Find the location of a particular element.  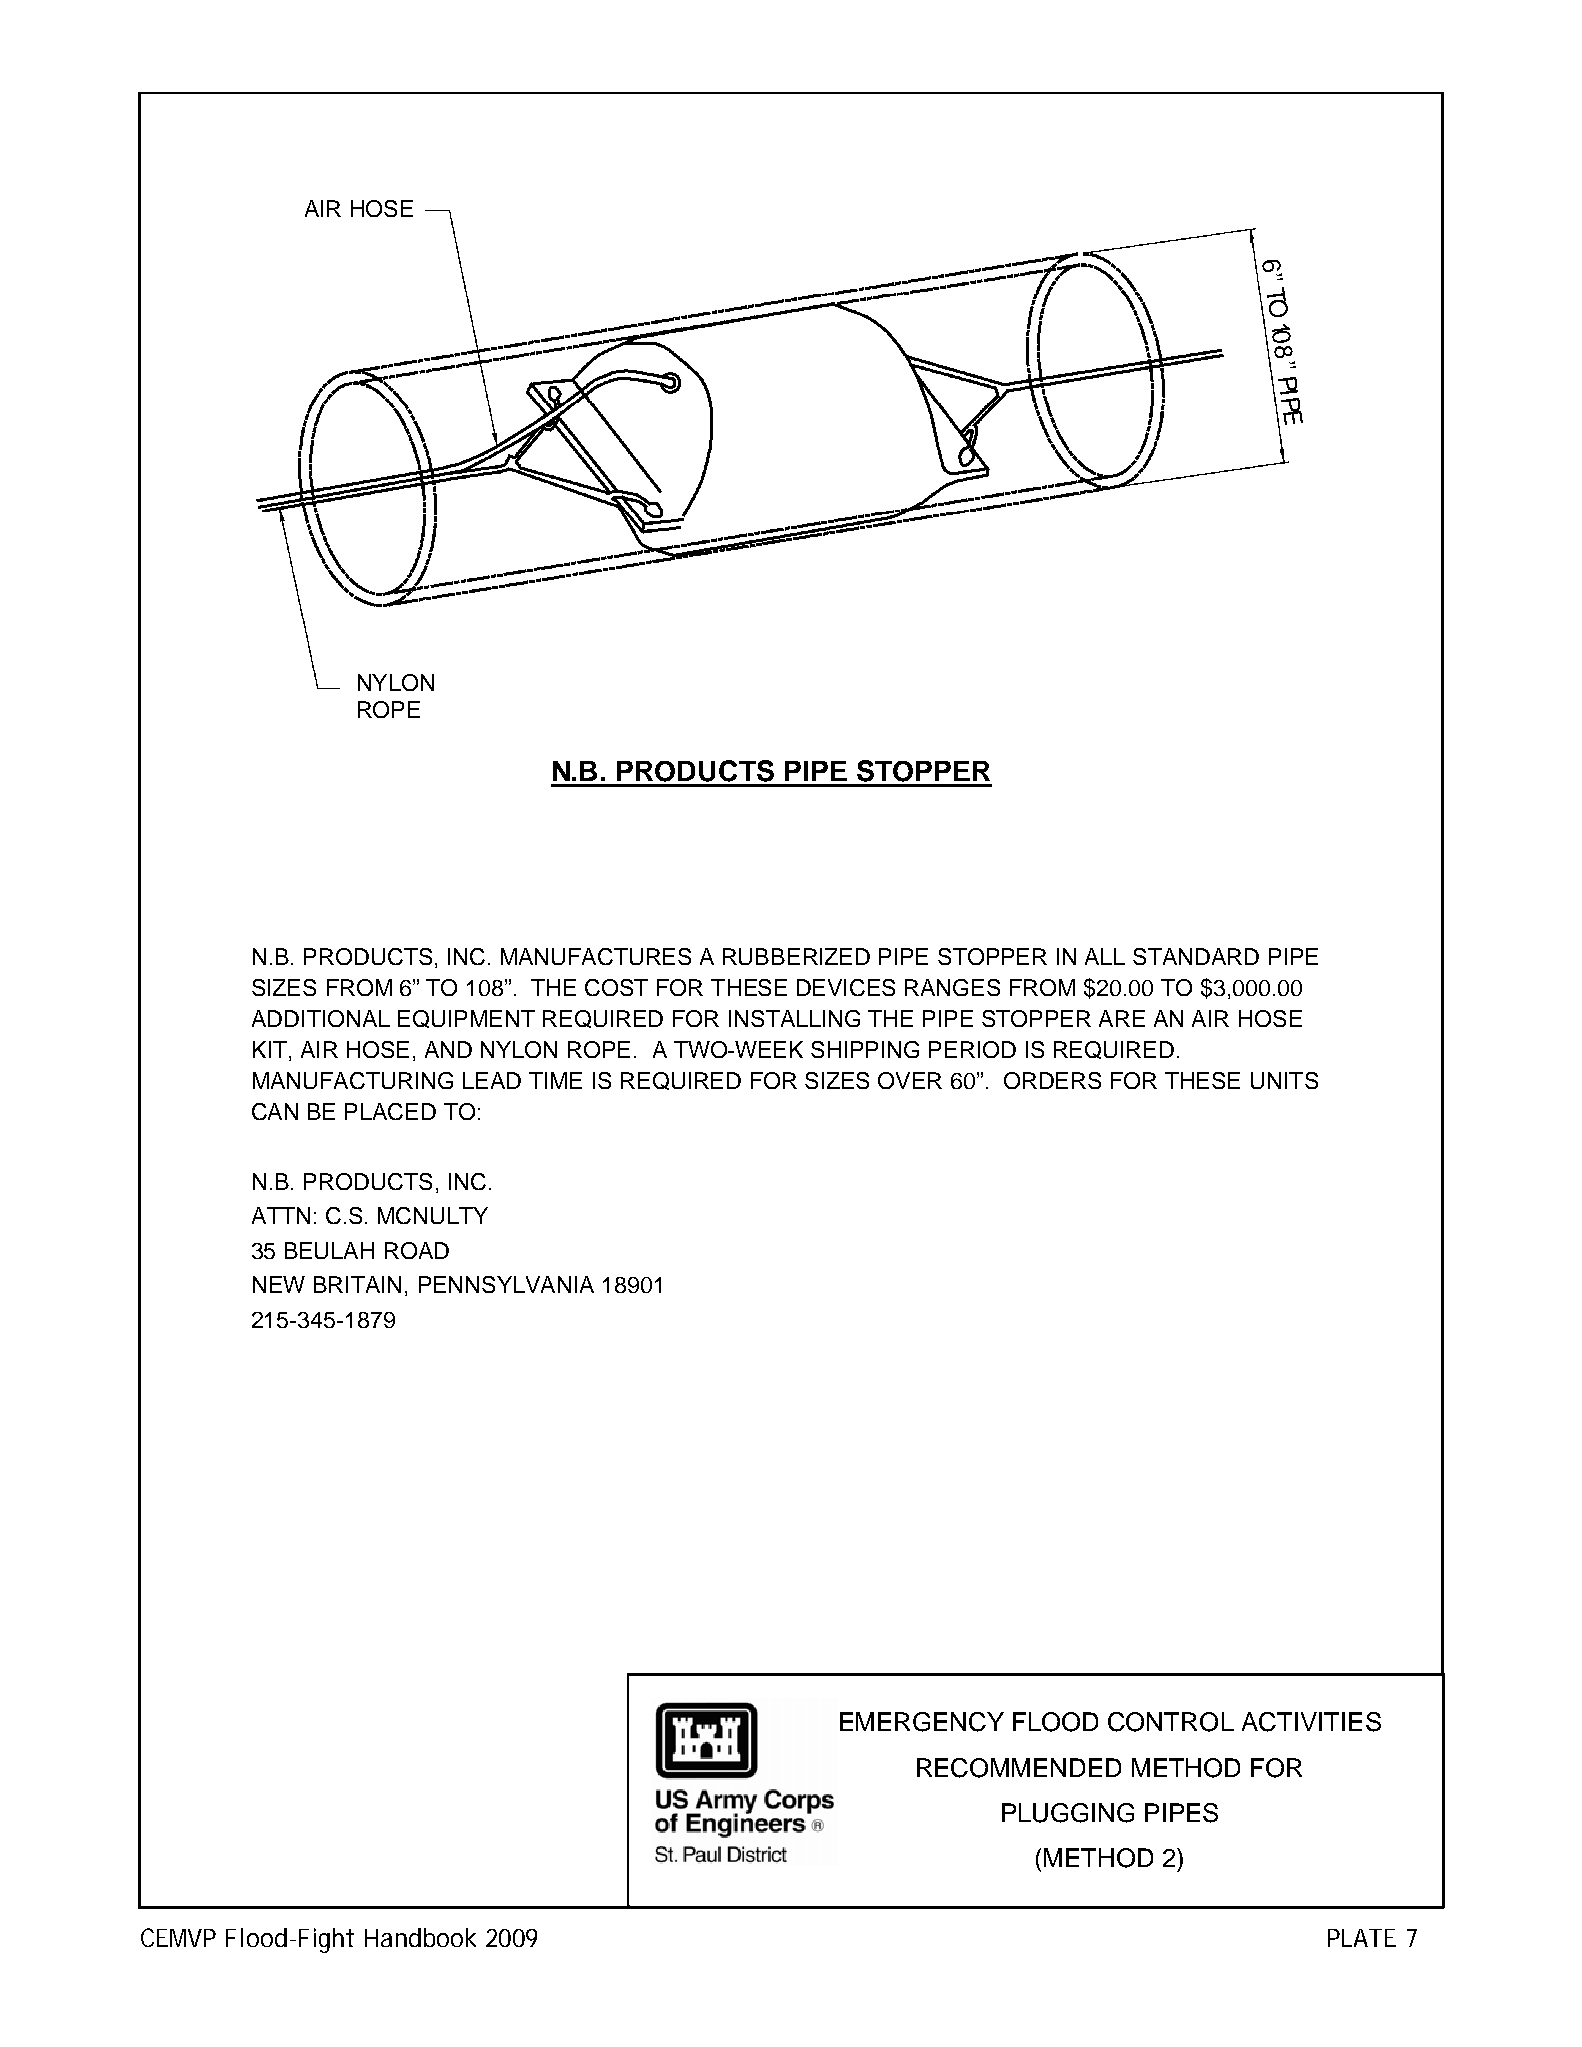

DEVICES is located at coordinates (846, 987).
